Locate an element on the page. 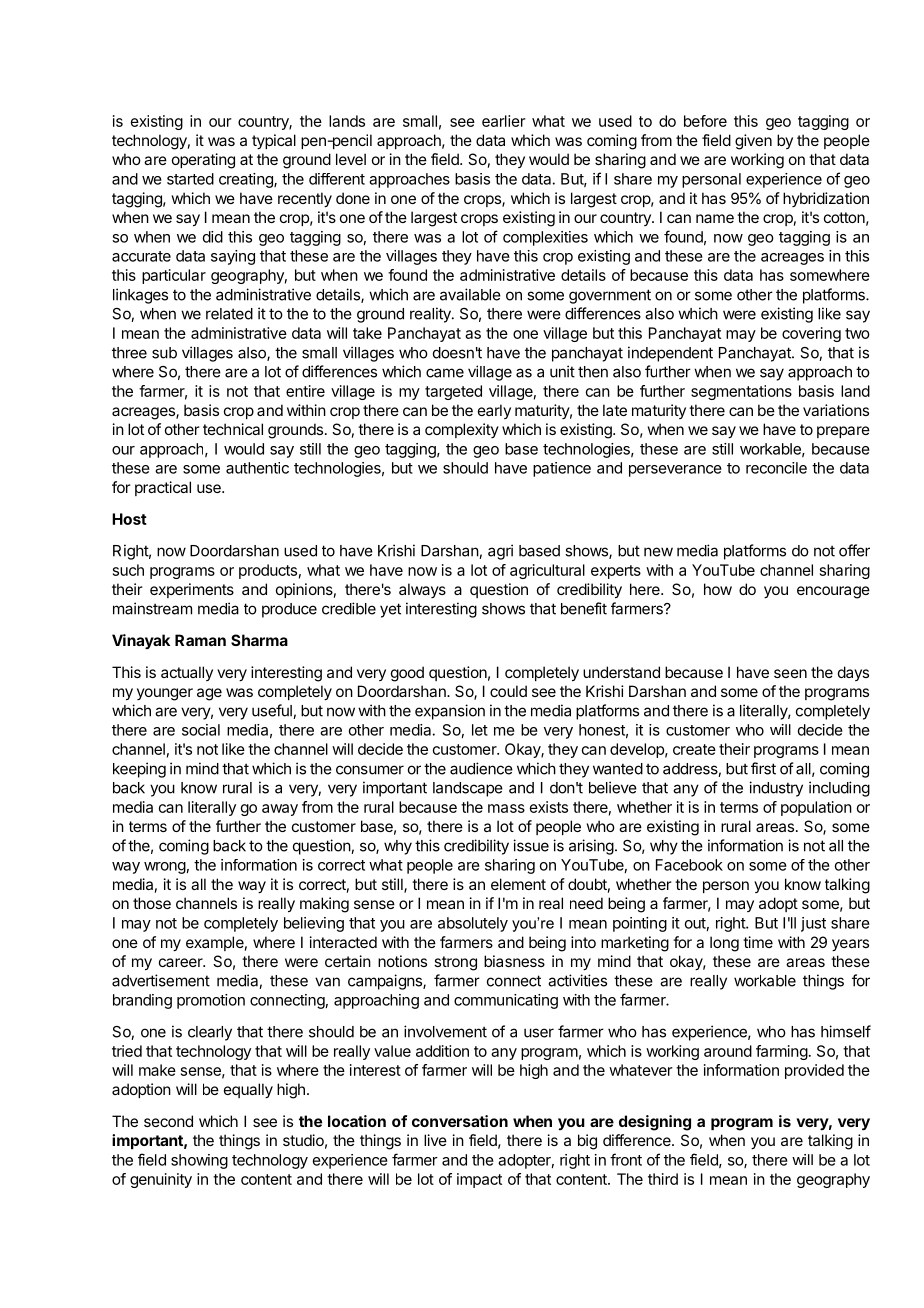  given is located at coordinates (753, 142).
